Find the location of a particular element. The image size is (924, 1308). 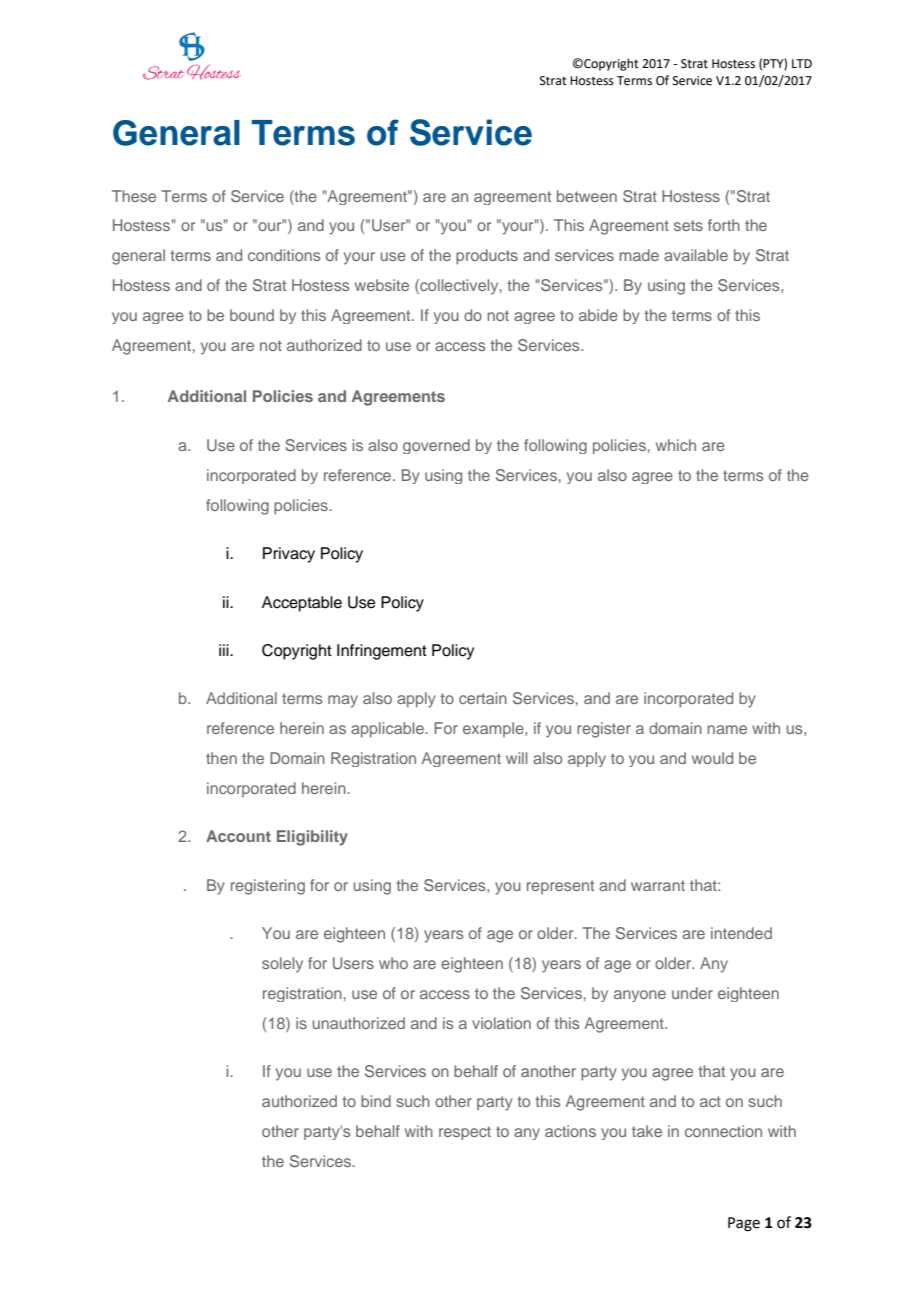

Page is located at coordinates (744, 1224).
